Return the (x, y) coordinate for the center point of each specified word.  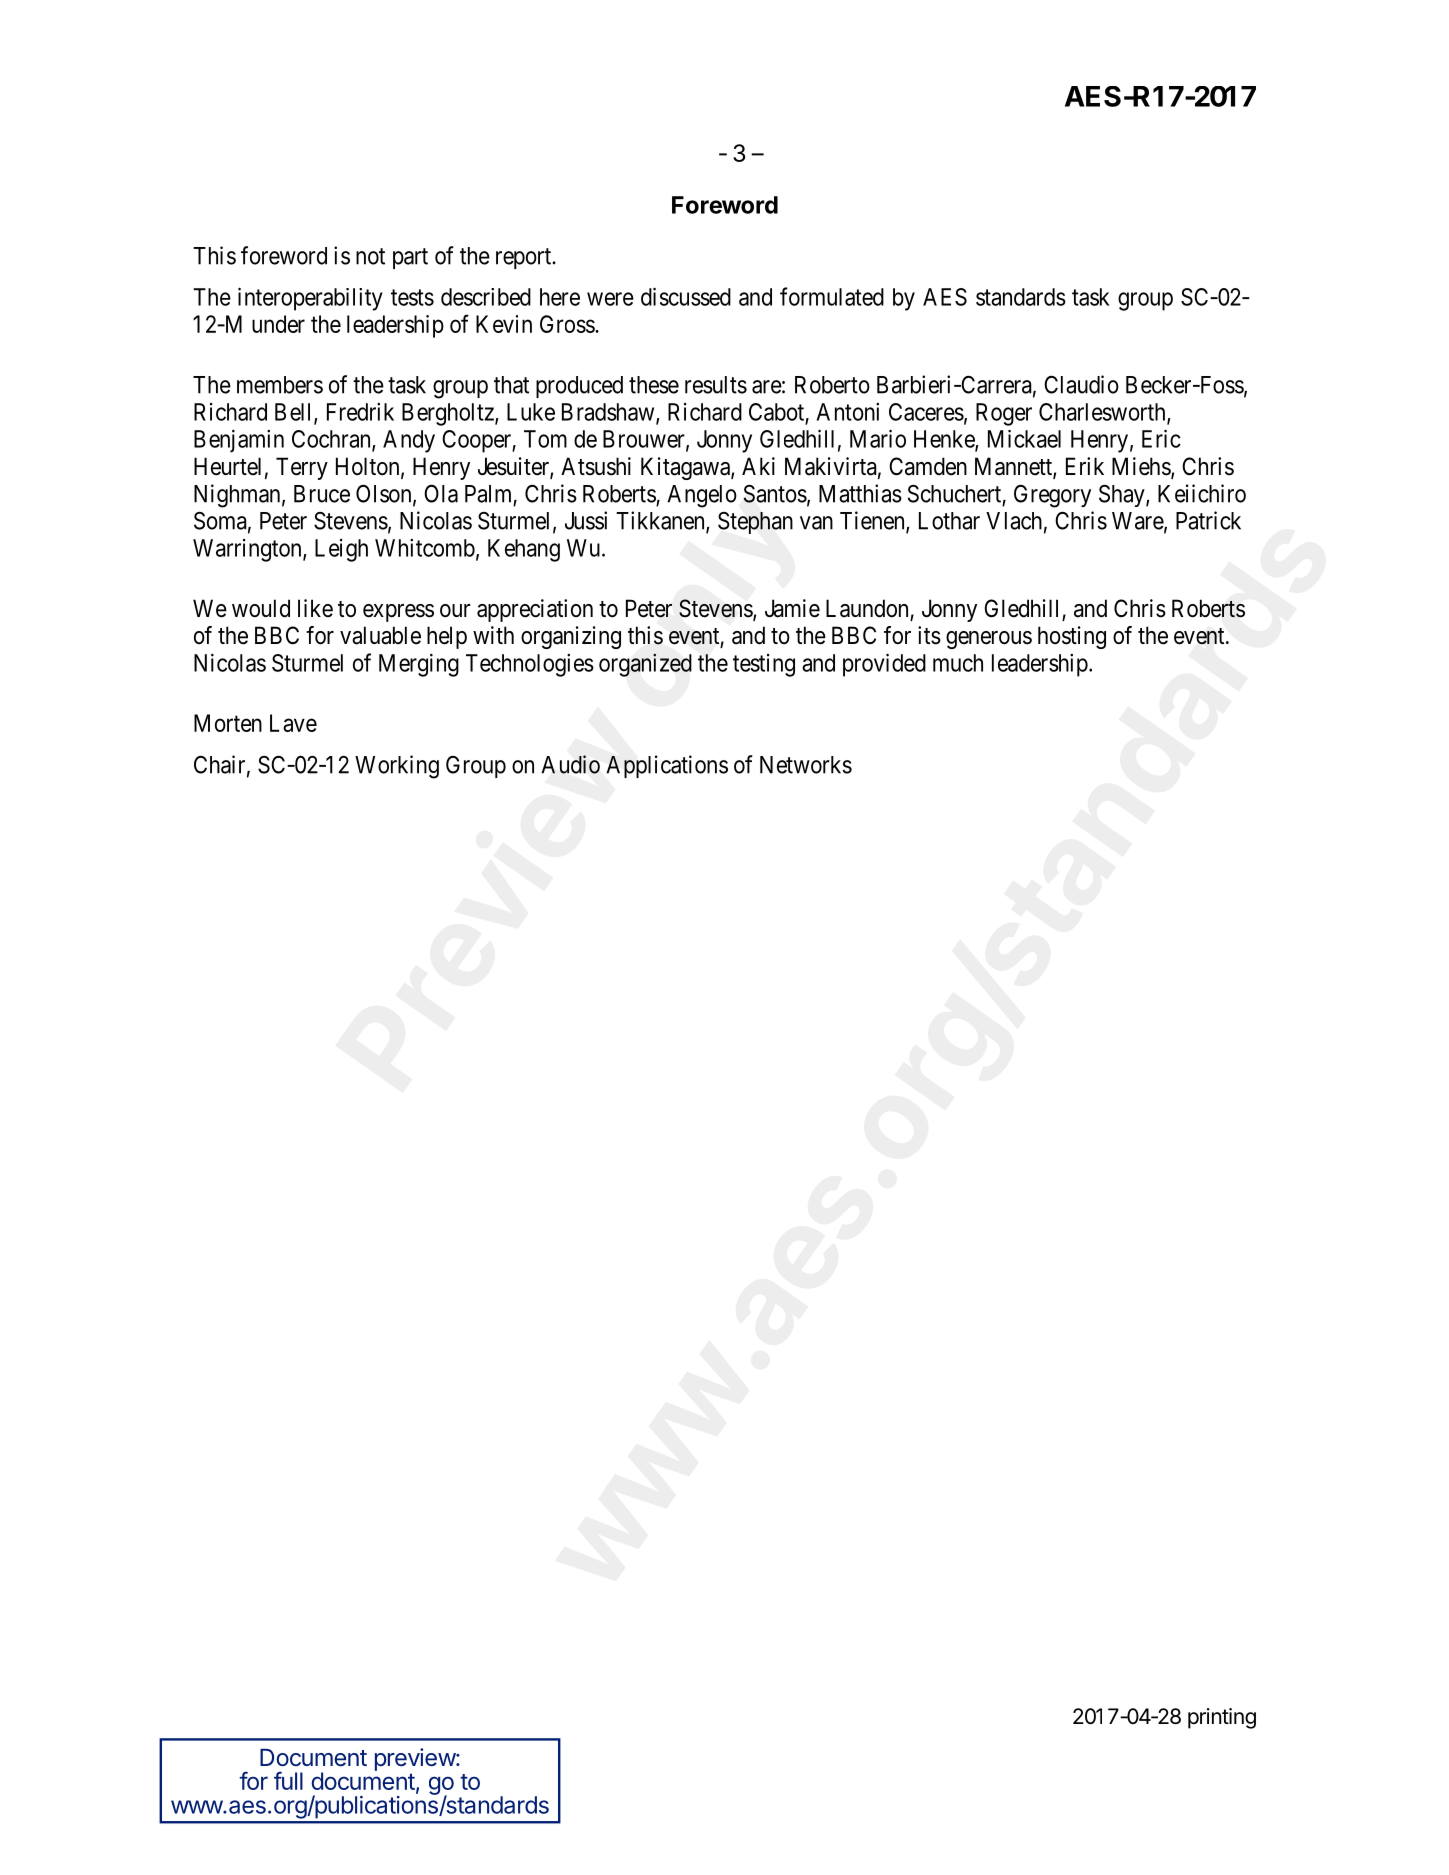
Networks (806, 765)
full (288, 1781)
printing (1222, 1718)
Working (397, 767)
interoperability (310, 299)
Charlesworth (1103, 413)
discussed (686, 296)
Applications (667, 766)
